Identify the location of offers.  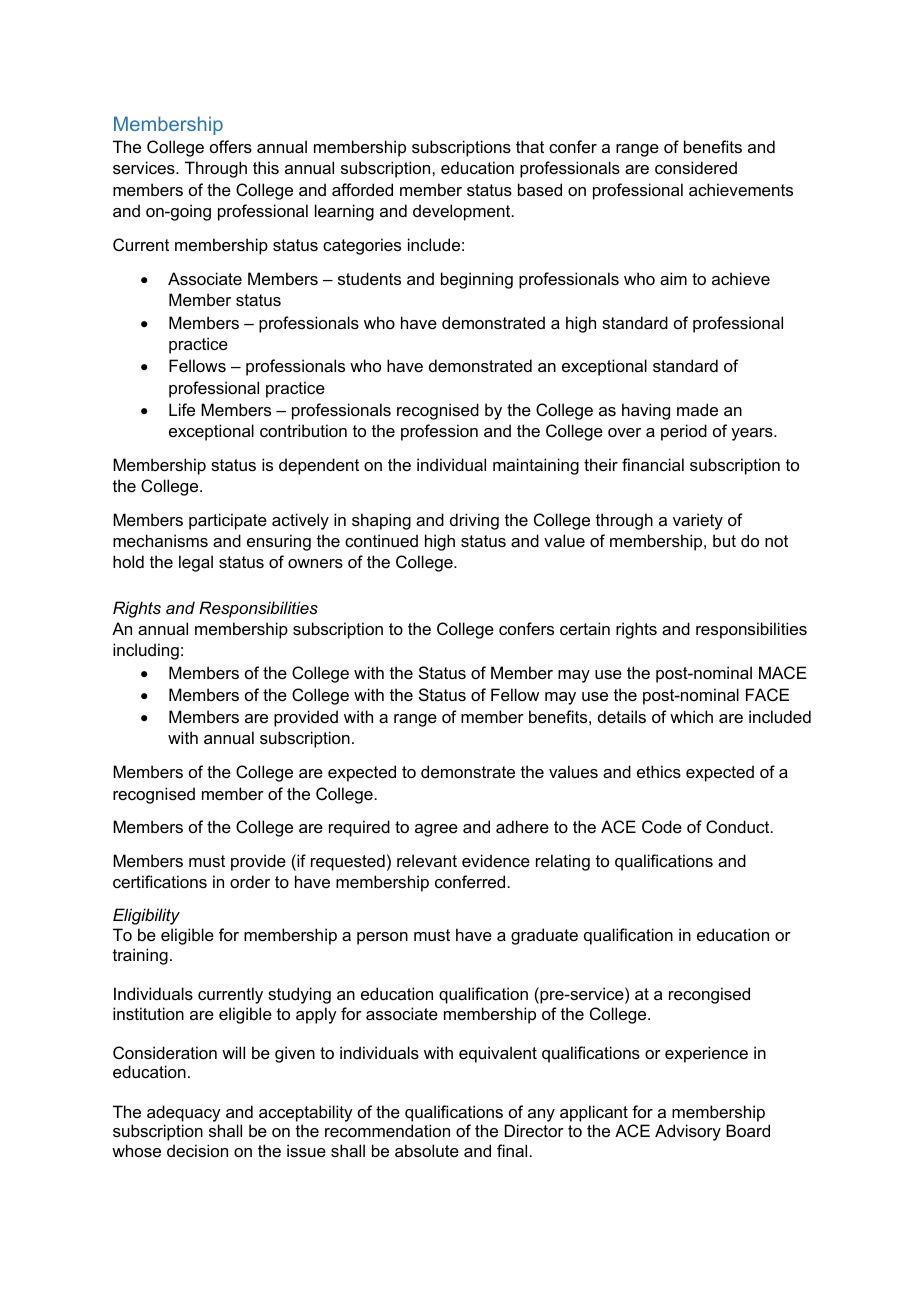
(231, 146).
